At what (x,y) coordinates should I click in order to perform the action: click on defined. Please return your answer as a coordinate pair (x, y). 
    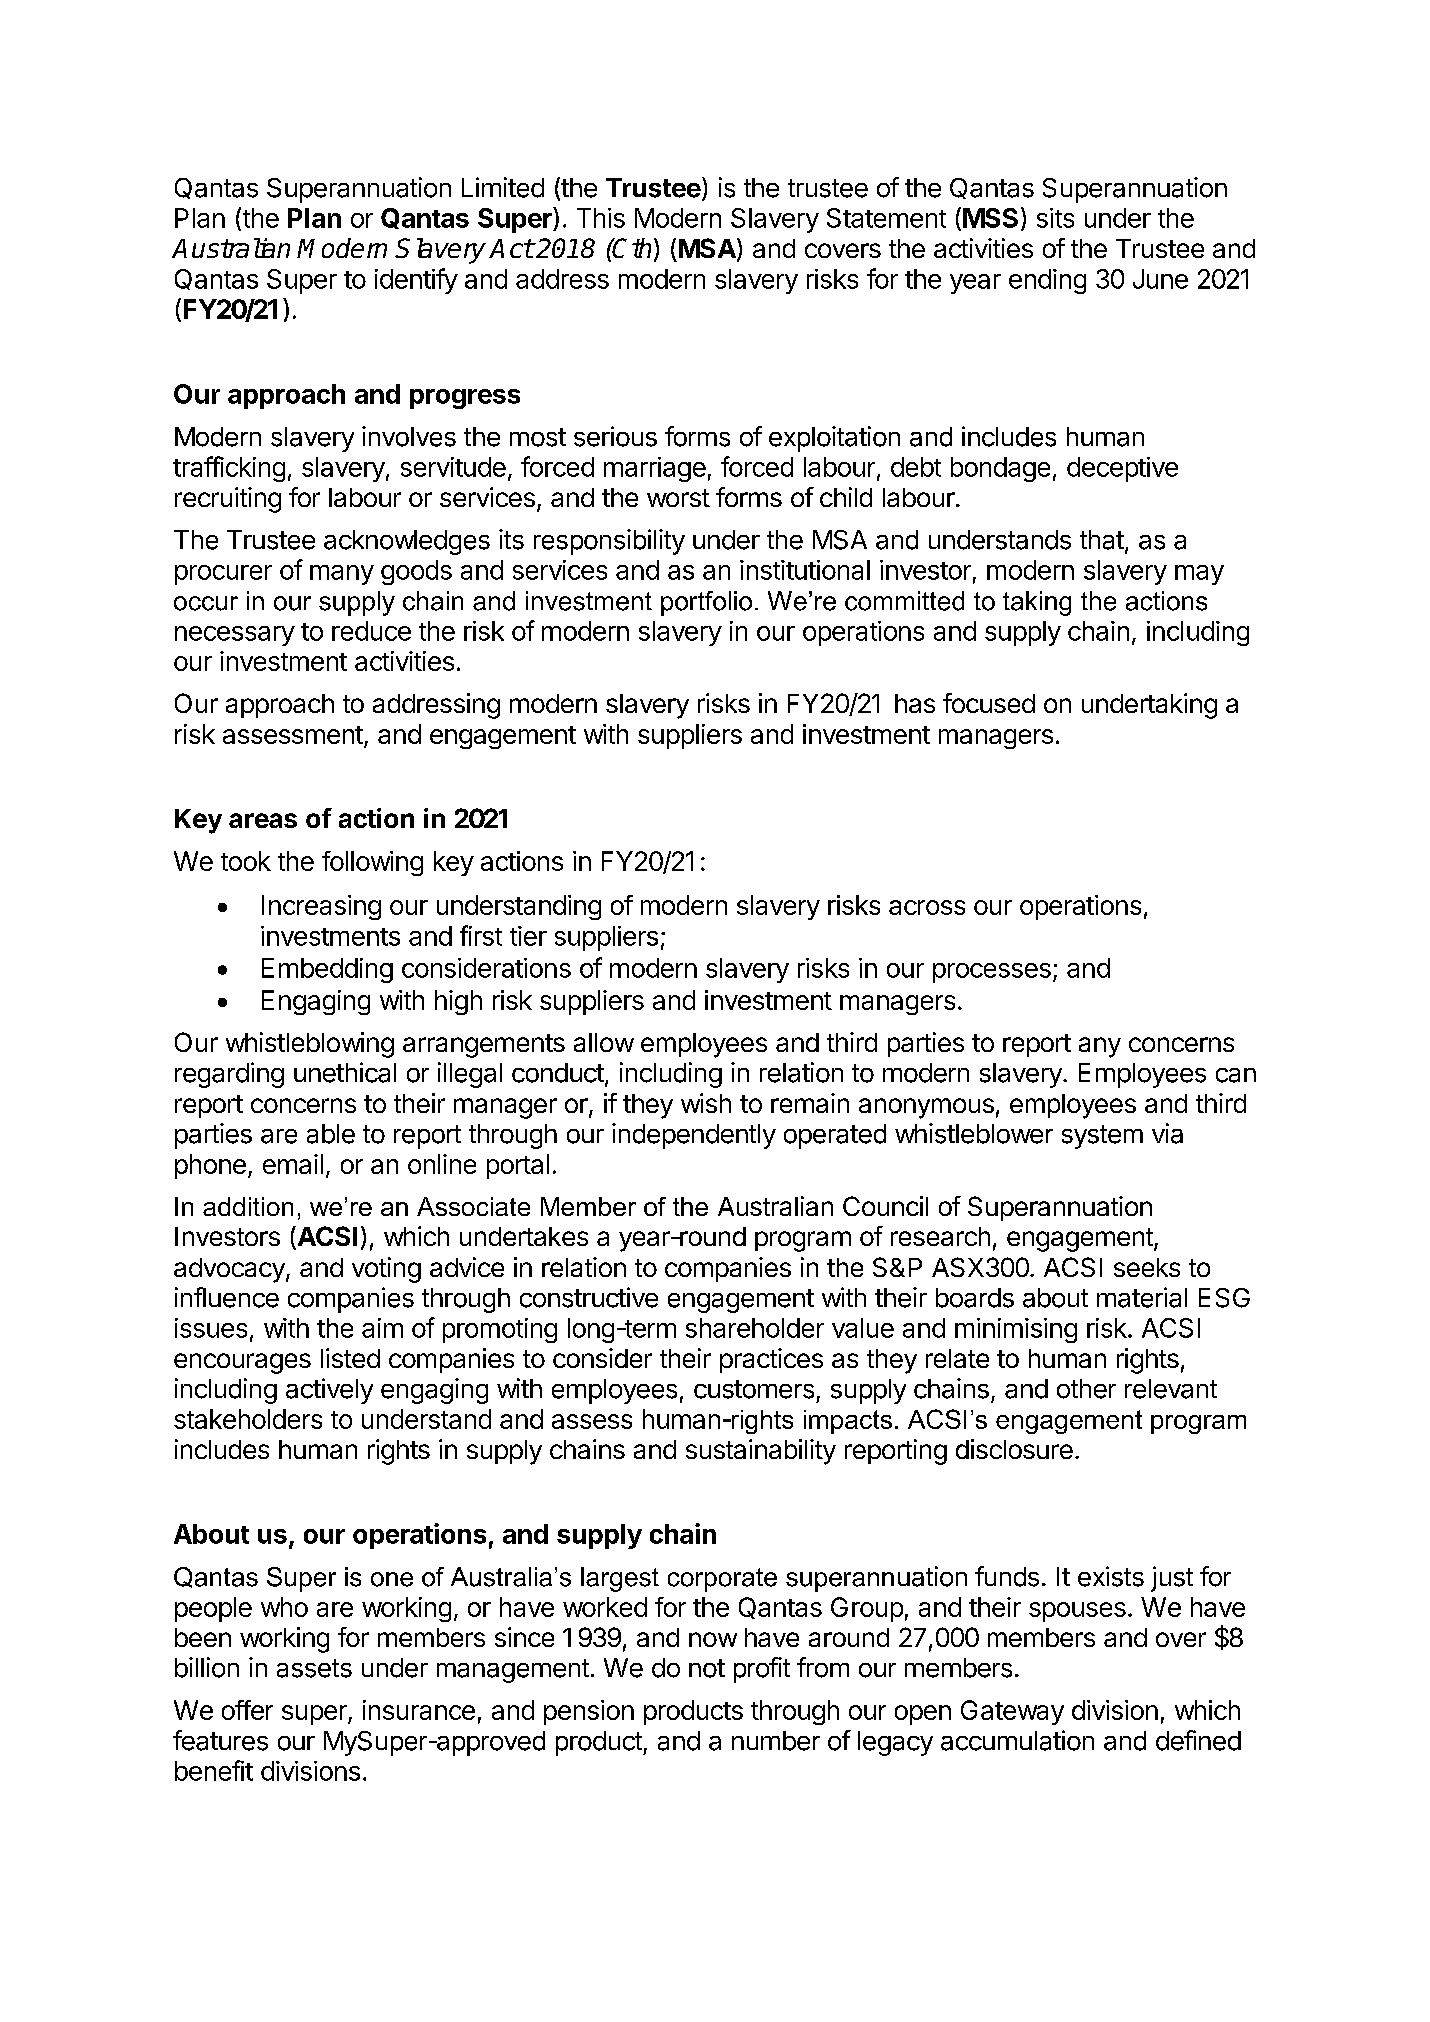
    Looking at the image, I should click on (1198, 1740).
